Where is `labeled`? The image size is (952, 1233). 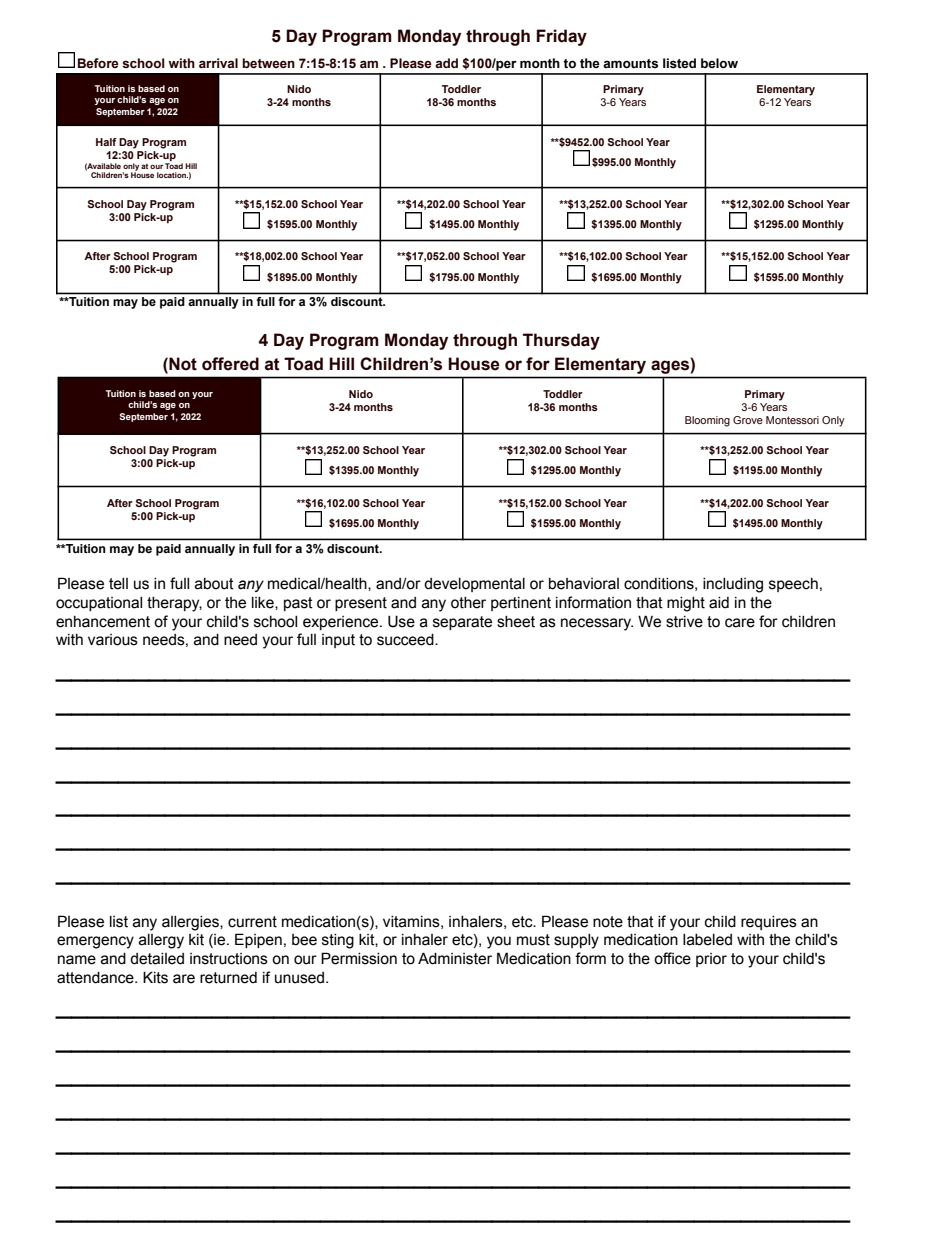 labeled is located at coordinates (707, 940).
